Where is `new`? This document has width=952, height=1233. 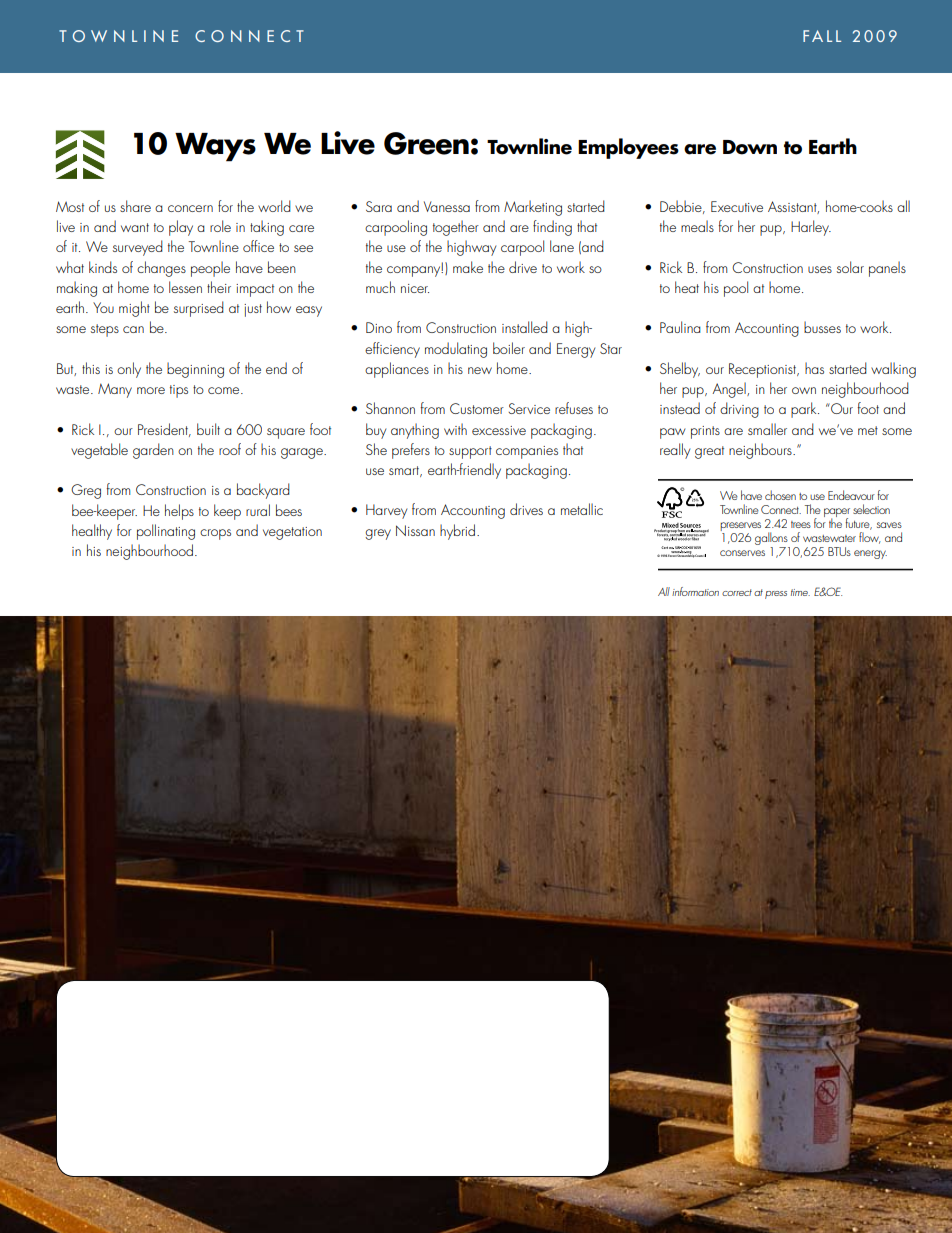
new is located at coordinates (480, 370).
